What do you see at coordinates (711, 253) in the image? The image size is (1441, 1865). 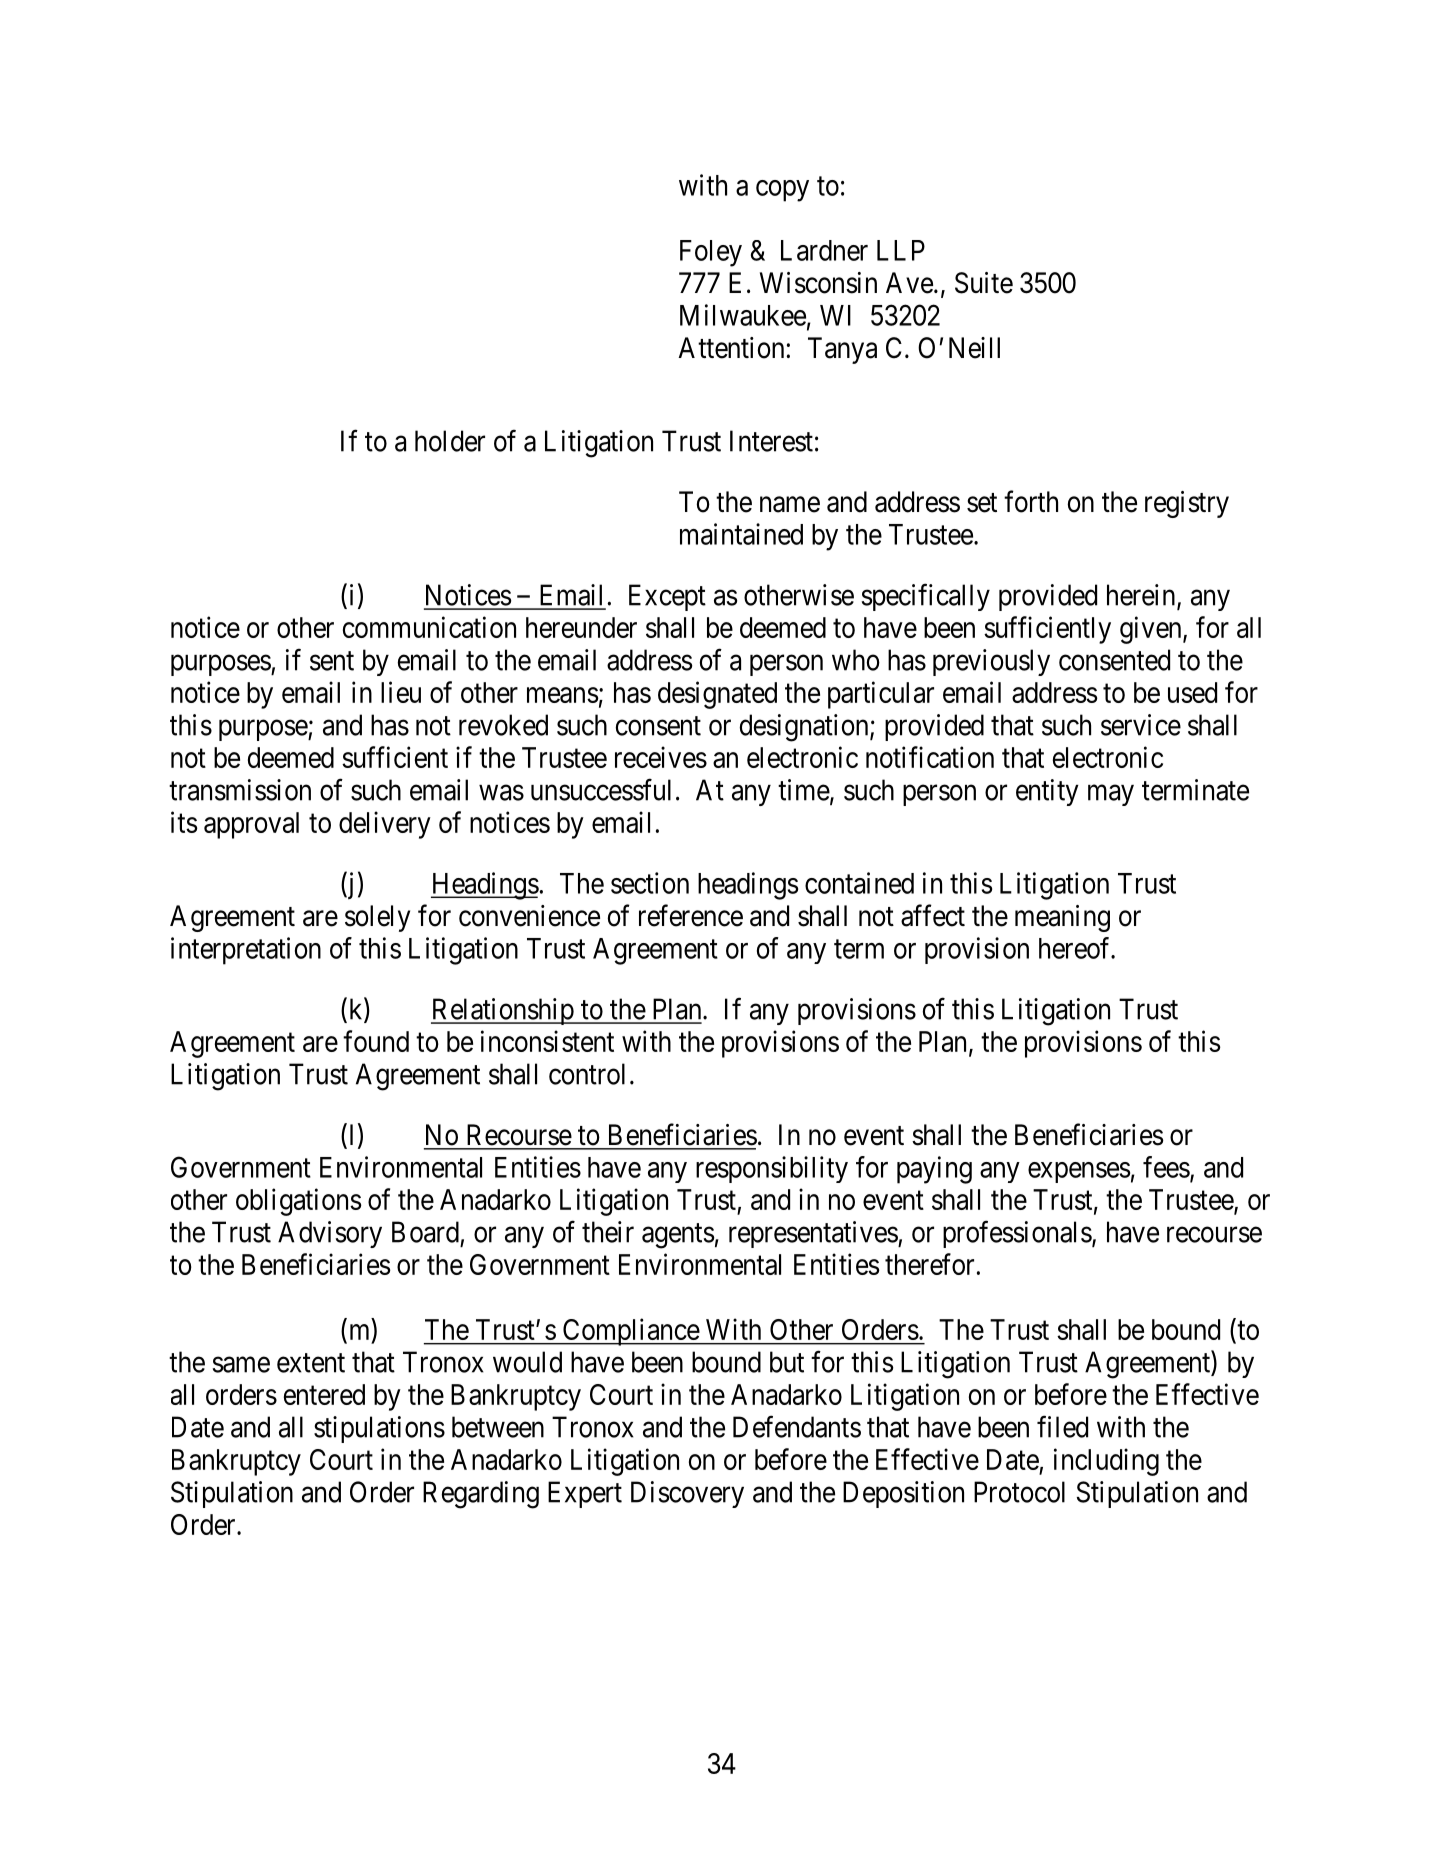 I see `Foley` at bounding box center [711, 253].
